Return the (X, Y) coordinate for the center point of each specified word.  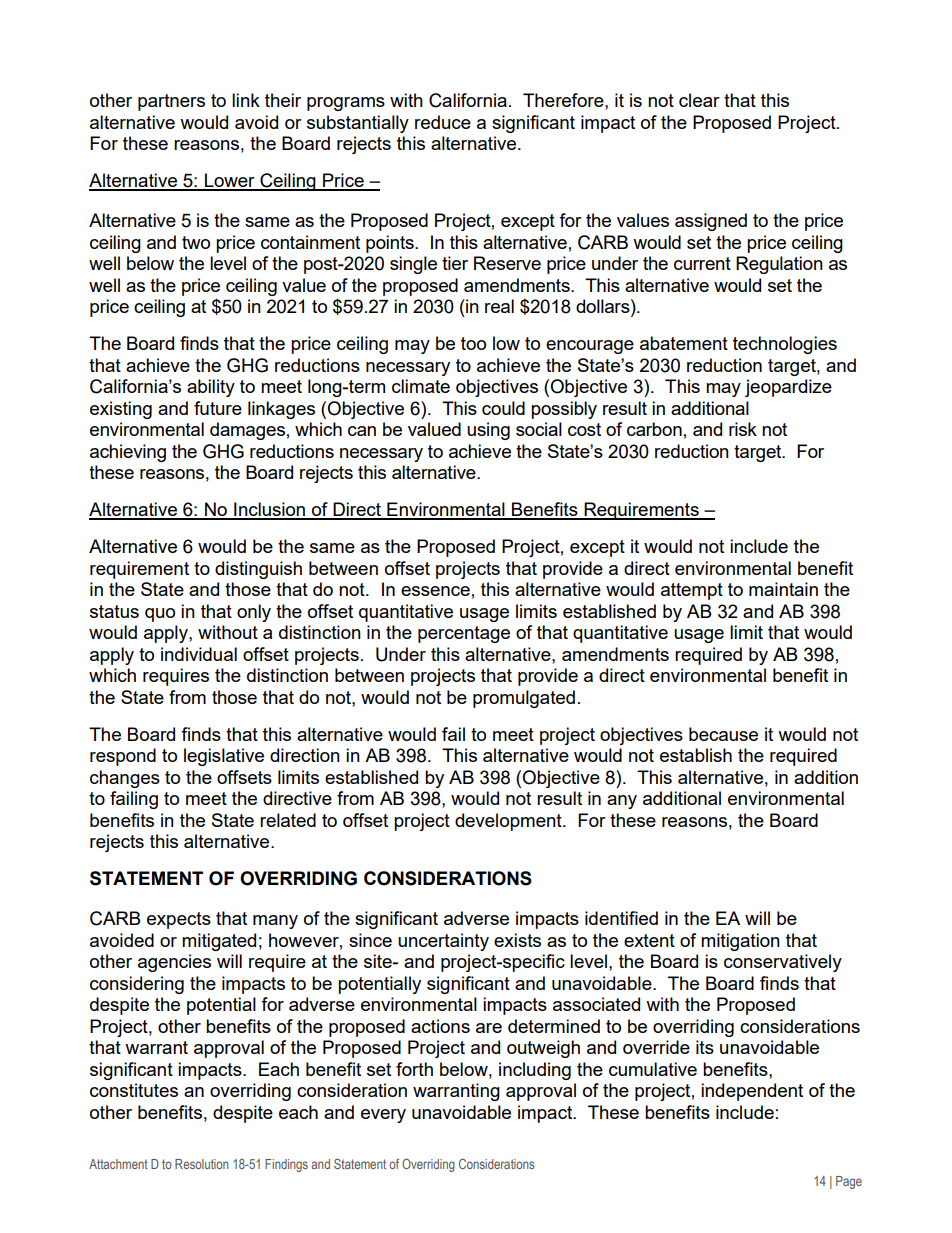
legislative (224, 757)
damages (247, 431)
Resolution (202, 1164)
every (383, 1116)
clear (699, 100)
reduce (443, 122)
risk (743, 429)
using (488, 431)
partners (171, 102)
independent (752, 1092)
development (509, 822)
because (723, 734)
